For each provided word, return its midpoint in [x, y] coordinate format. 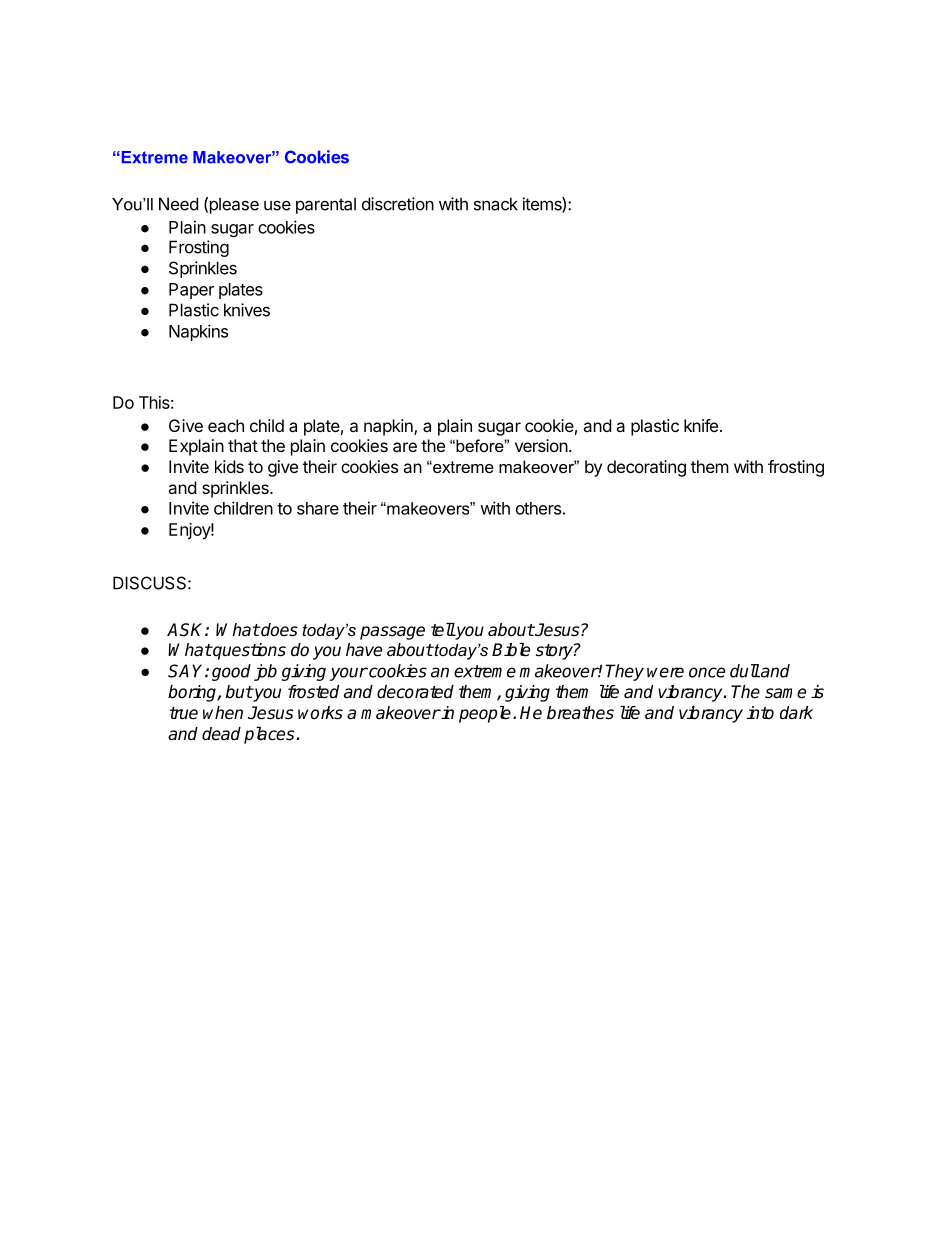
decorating [646, 468]
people [485, 714]
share [318, 508]
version [541, 445]
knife [701, 425]
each [226, 425]
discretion [398, 204]
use [277, 205]
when [223, 713]
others [538, 508]
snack [496, 204]
